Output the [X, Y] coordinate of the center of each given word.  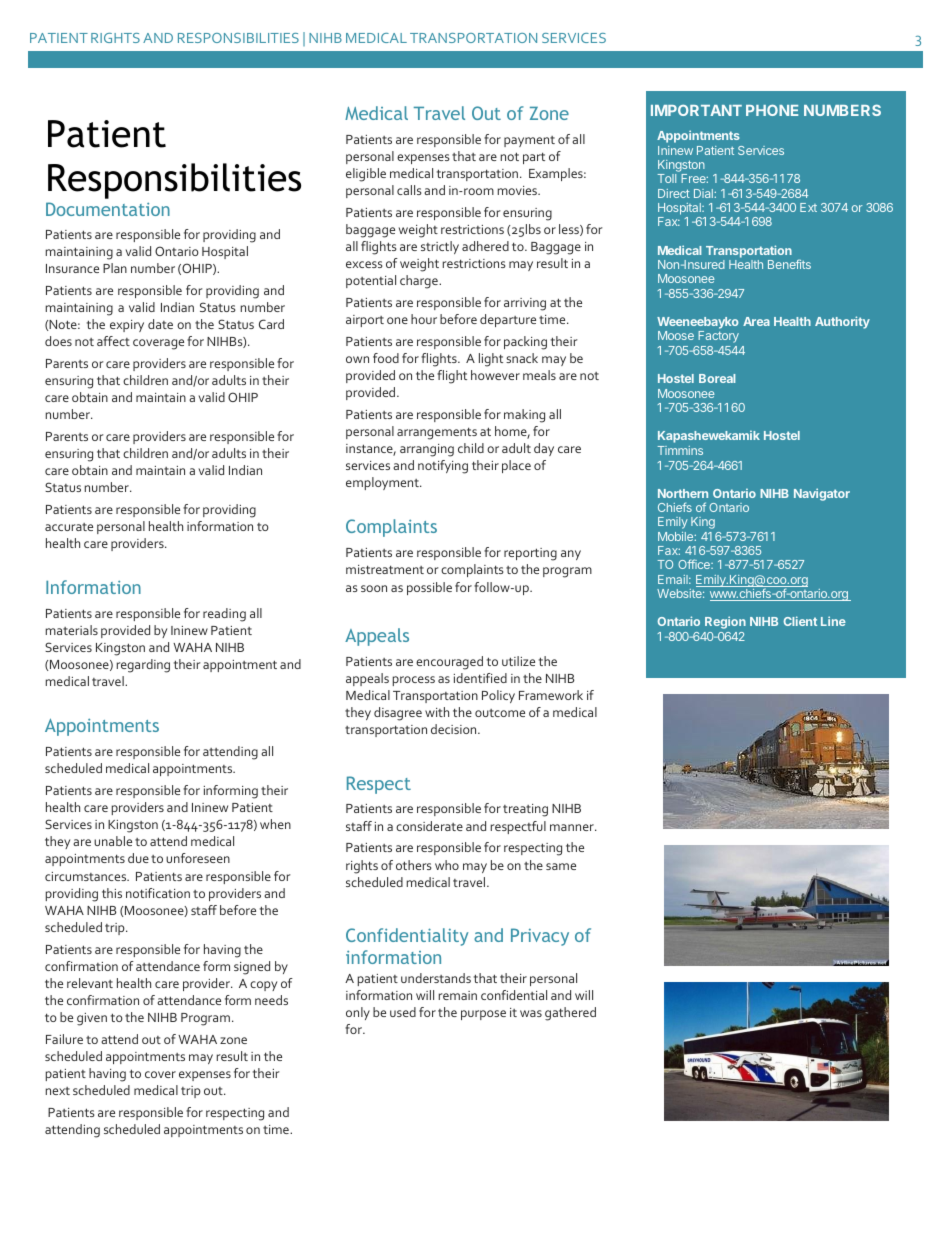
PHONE [772, 110]
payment [529, 141]
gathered [570, 1014]
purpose [483, 1015]
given [92, 1019]
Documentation [108, 209]
